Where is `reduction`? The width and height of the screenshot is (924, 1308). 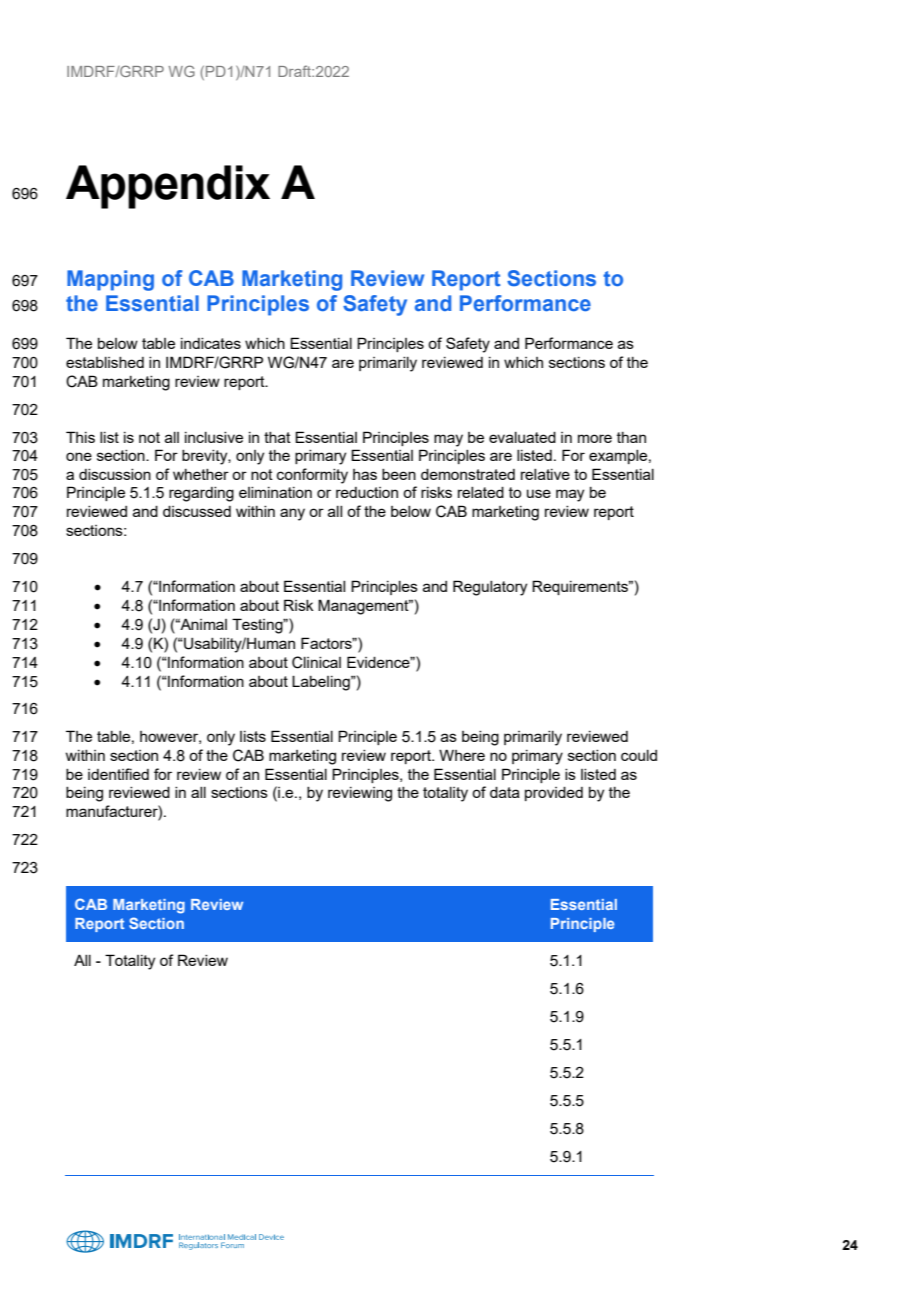 reduction is located at coordinates (367, 492).
